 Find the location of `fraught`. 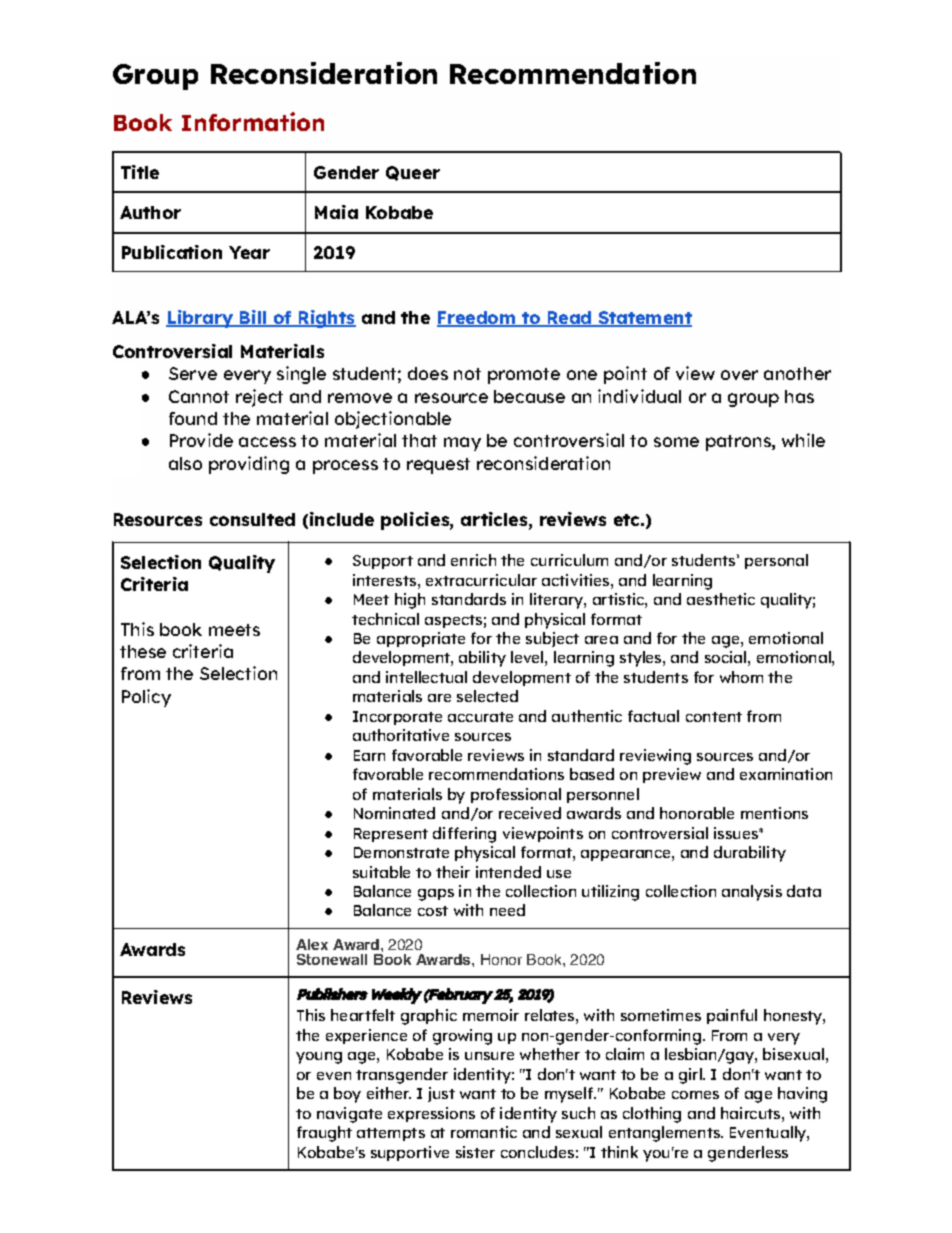

fraught is located at coordinates (324, 1134).
